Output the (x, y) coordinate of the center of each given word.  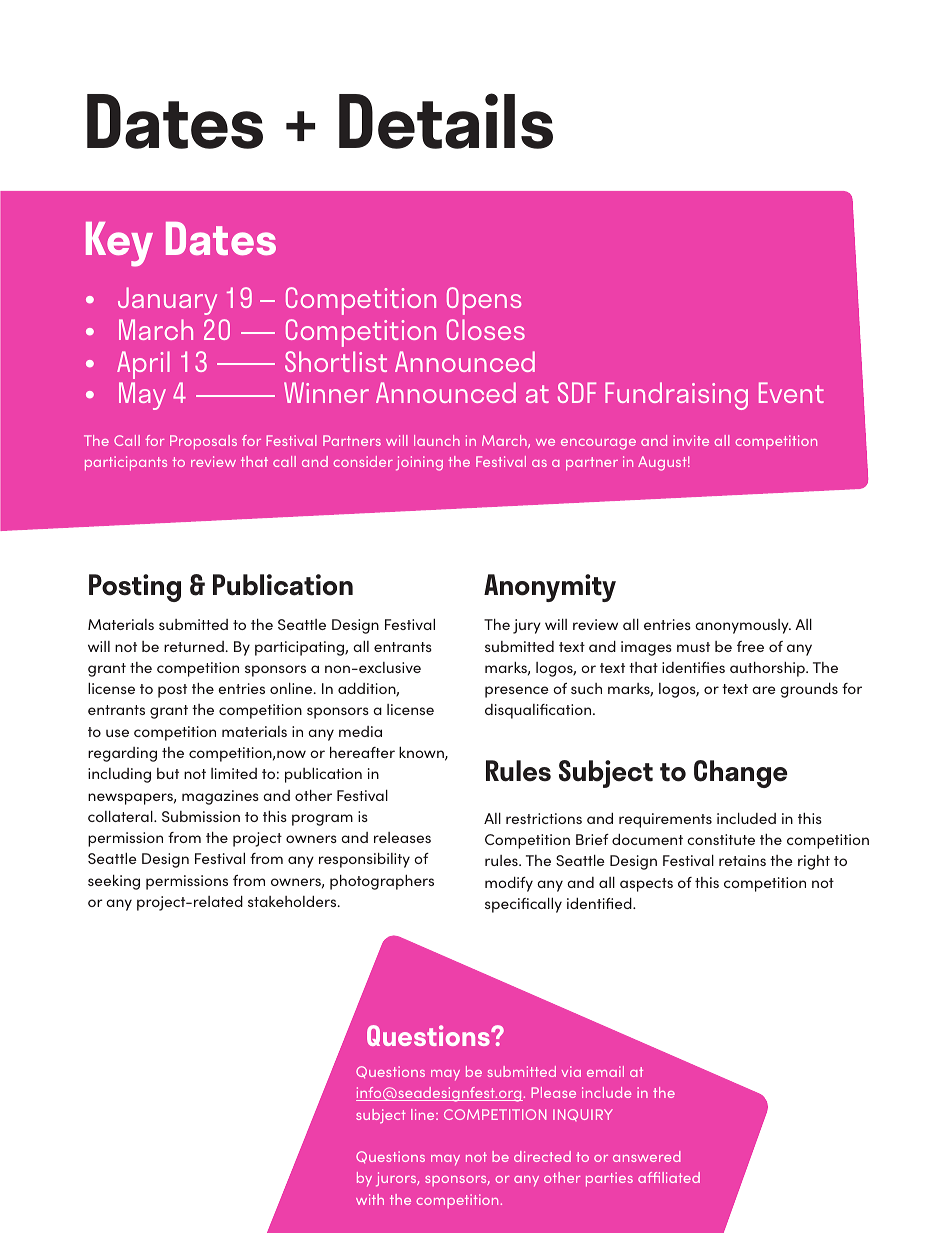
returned (194, 646)
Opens (484, 301)
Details (446, 121)
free (750, 646)
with (370, 1199)
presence (517, 692)
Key (119, 244)
